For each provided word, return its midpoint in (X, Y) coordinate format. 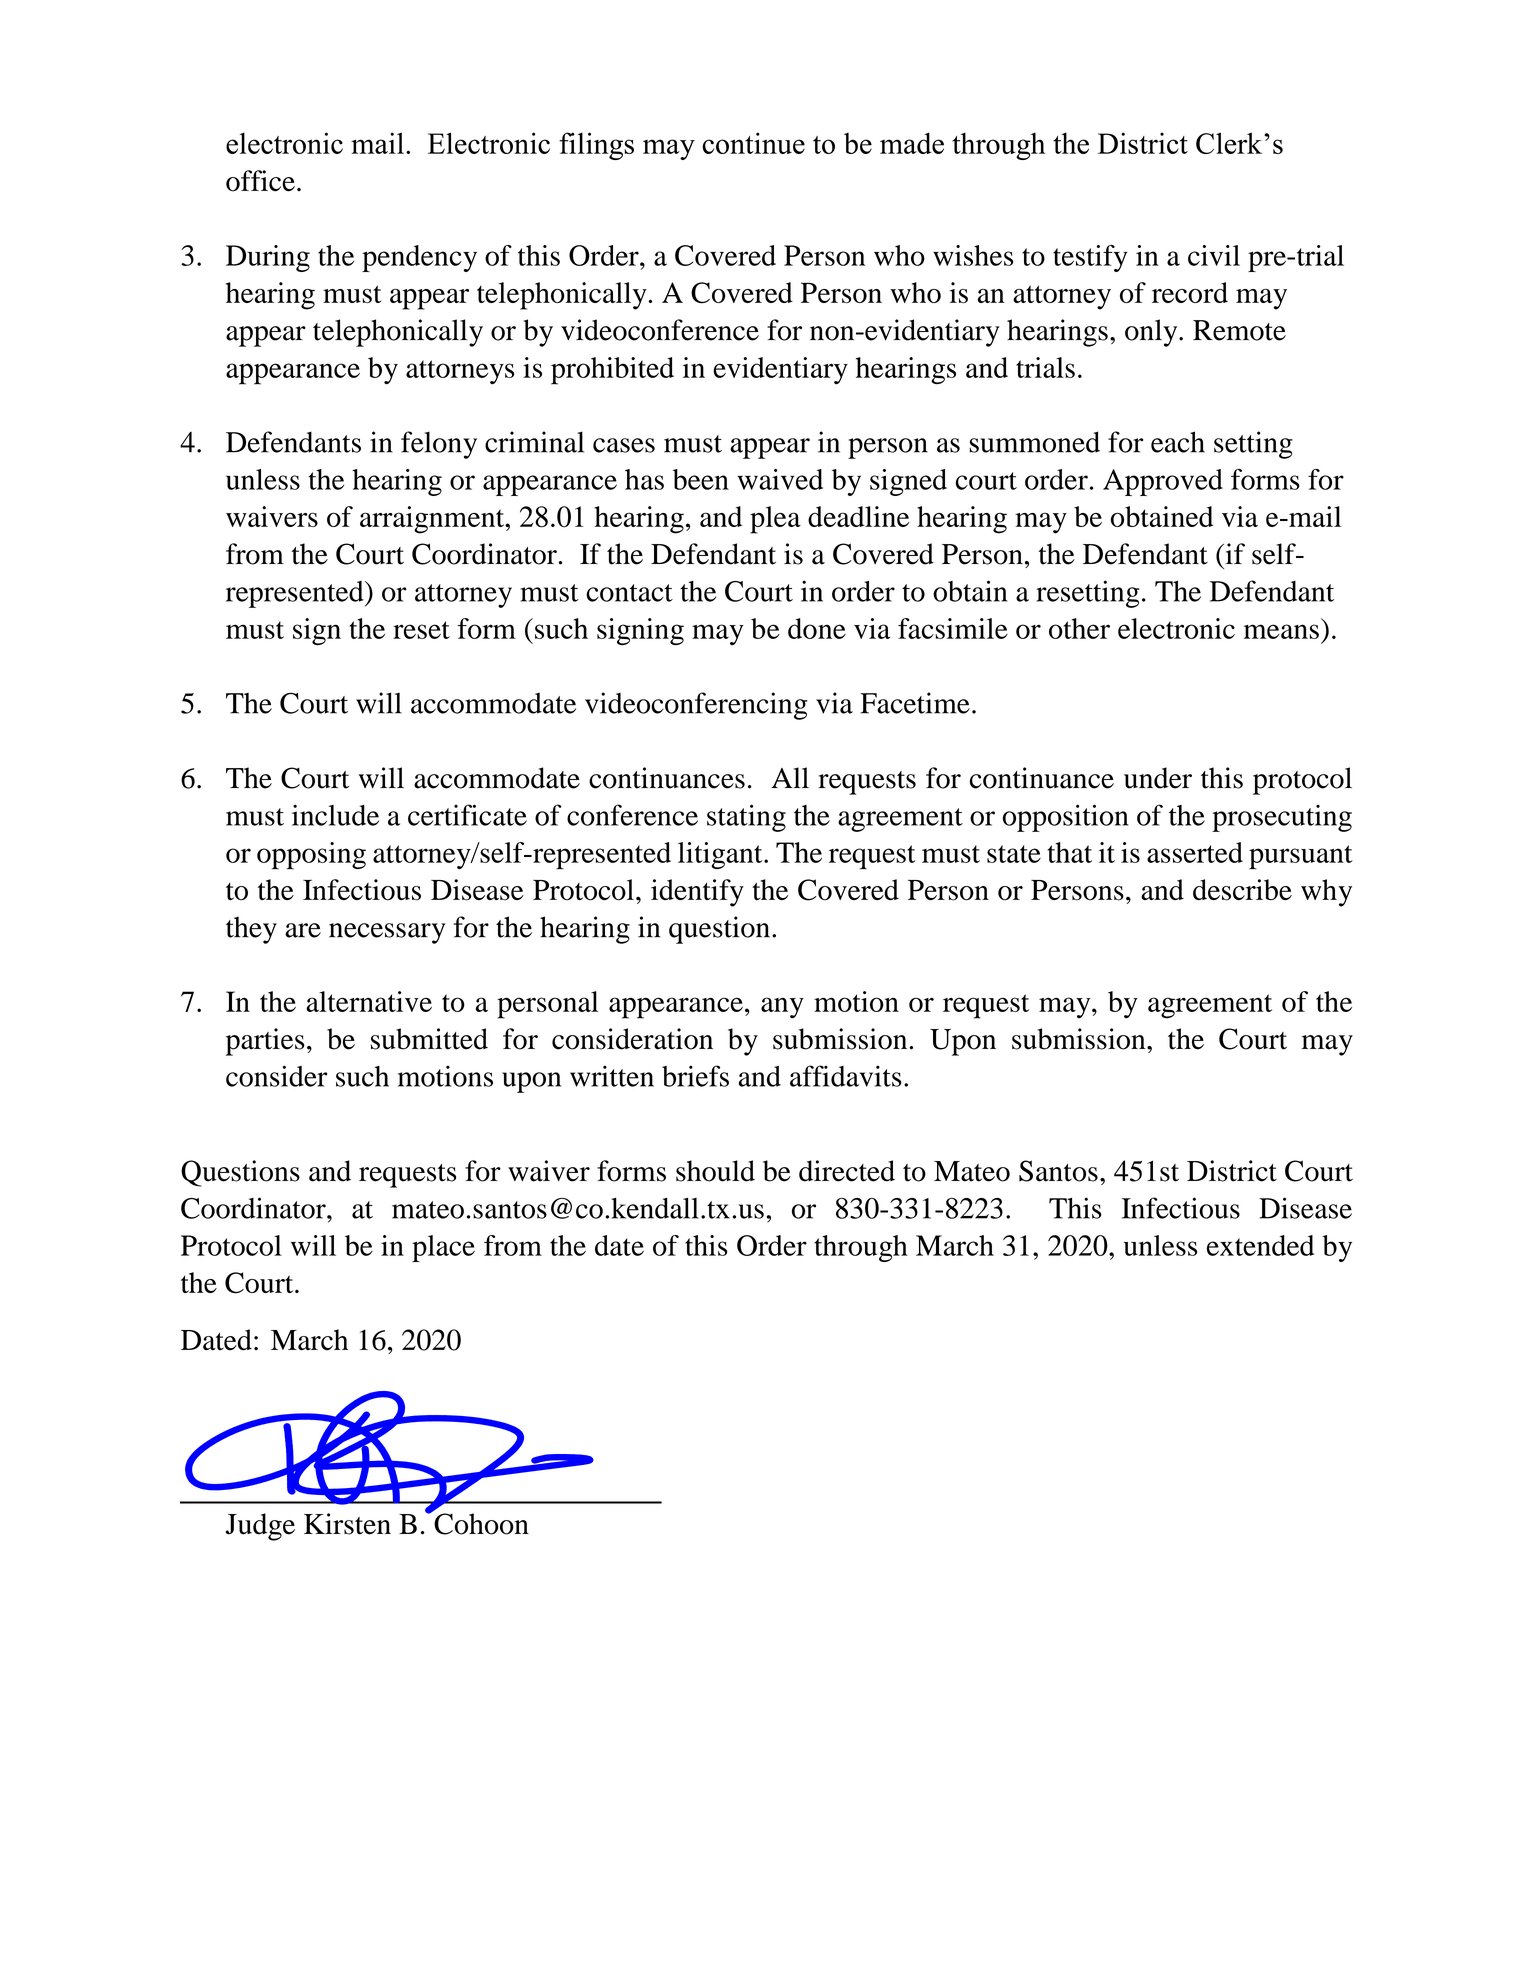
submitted (429, 1039)
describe (1242, 890)
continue (753, 143)
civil (1214, 255)
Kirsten (347, 1524)
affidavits (846, 1076)
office (260, 181)
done (817, 628)
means (1281, 631)
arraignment (433, 520)
